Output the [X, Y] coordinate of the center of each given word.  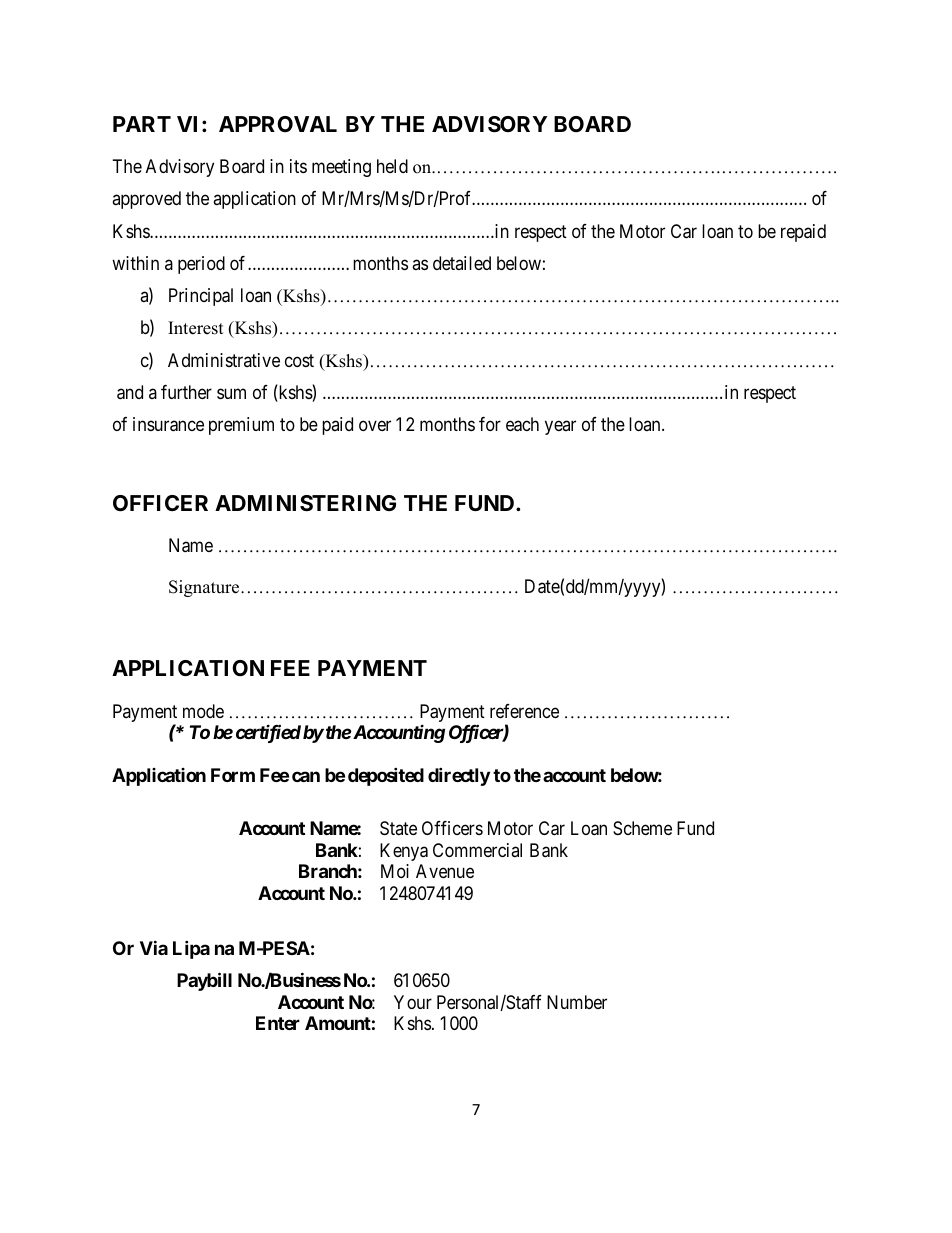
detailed [462, 263]
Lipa [191, 949]
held [392, 166]
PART [142, 124]
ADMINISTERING [305, 503]
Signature [205, 588]
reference [524, 711]
